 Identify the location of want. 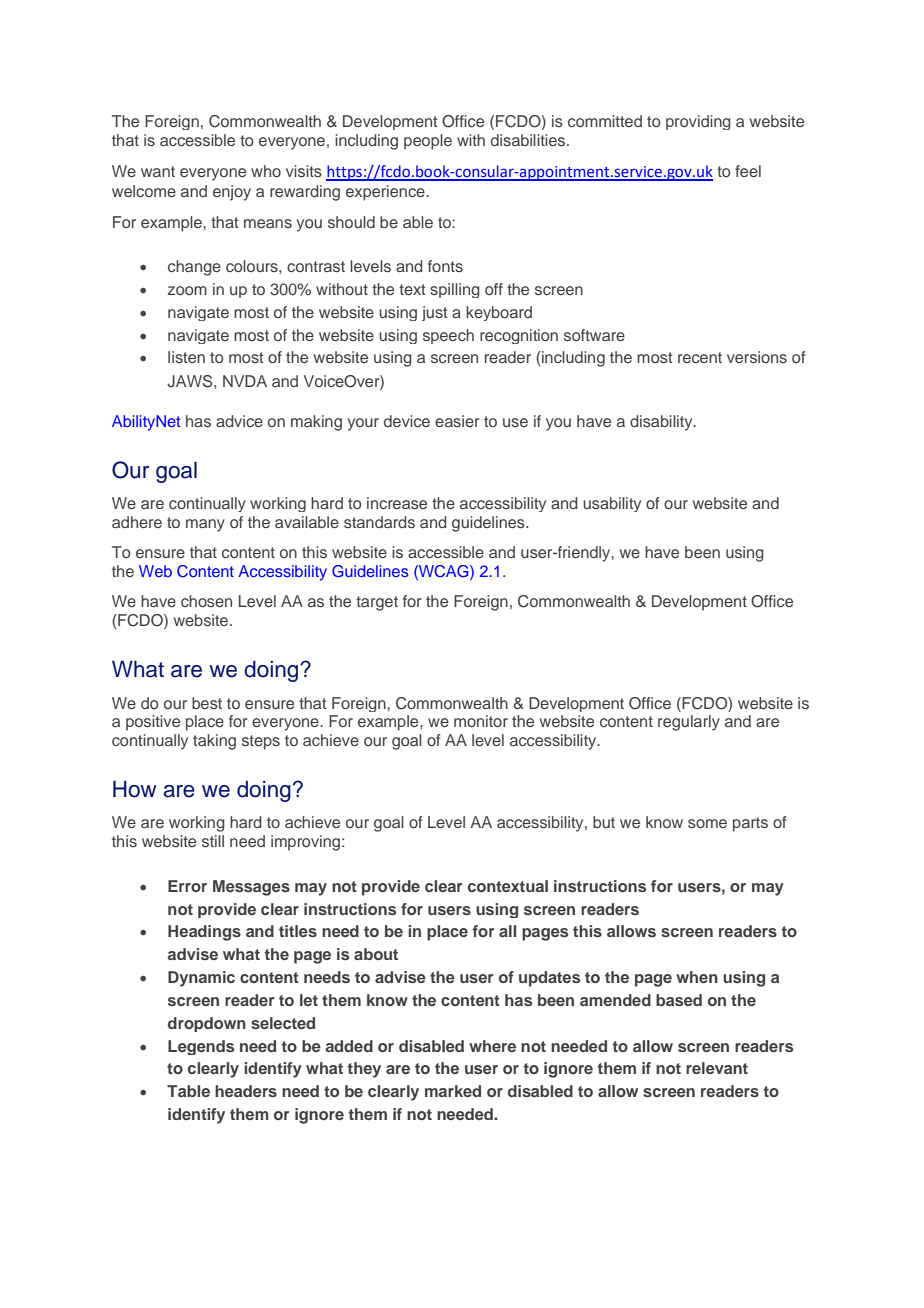
(158, 171).
